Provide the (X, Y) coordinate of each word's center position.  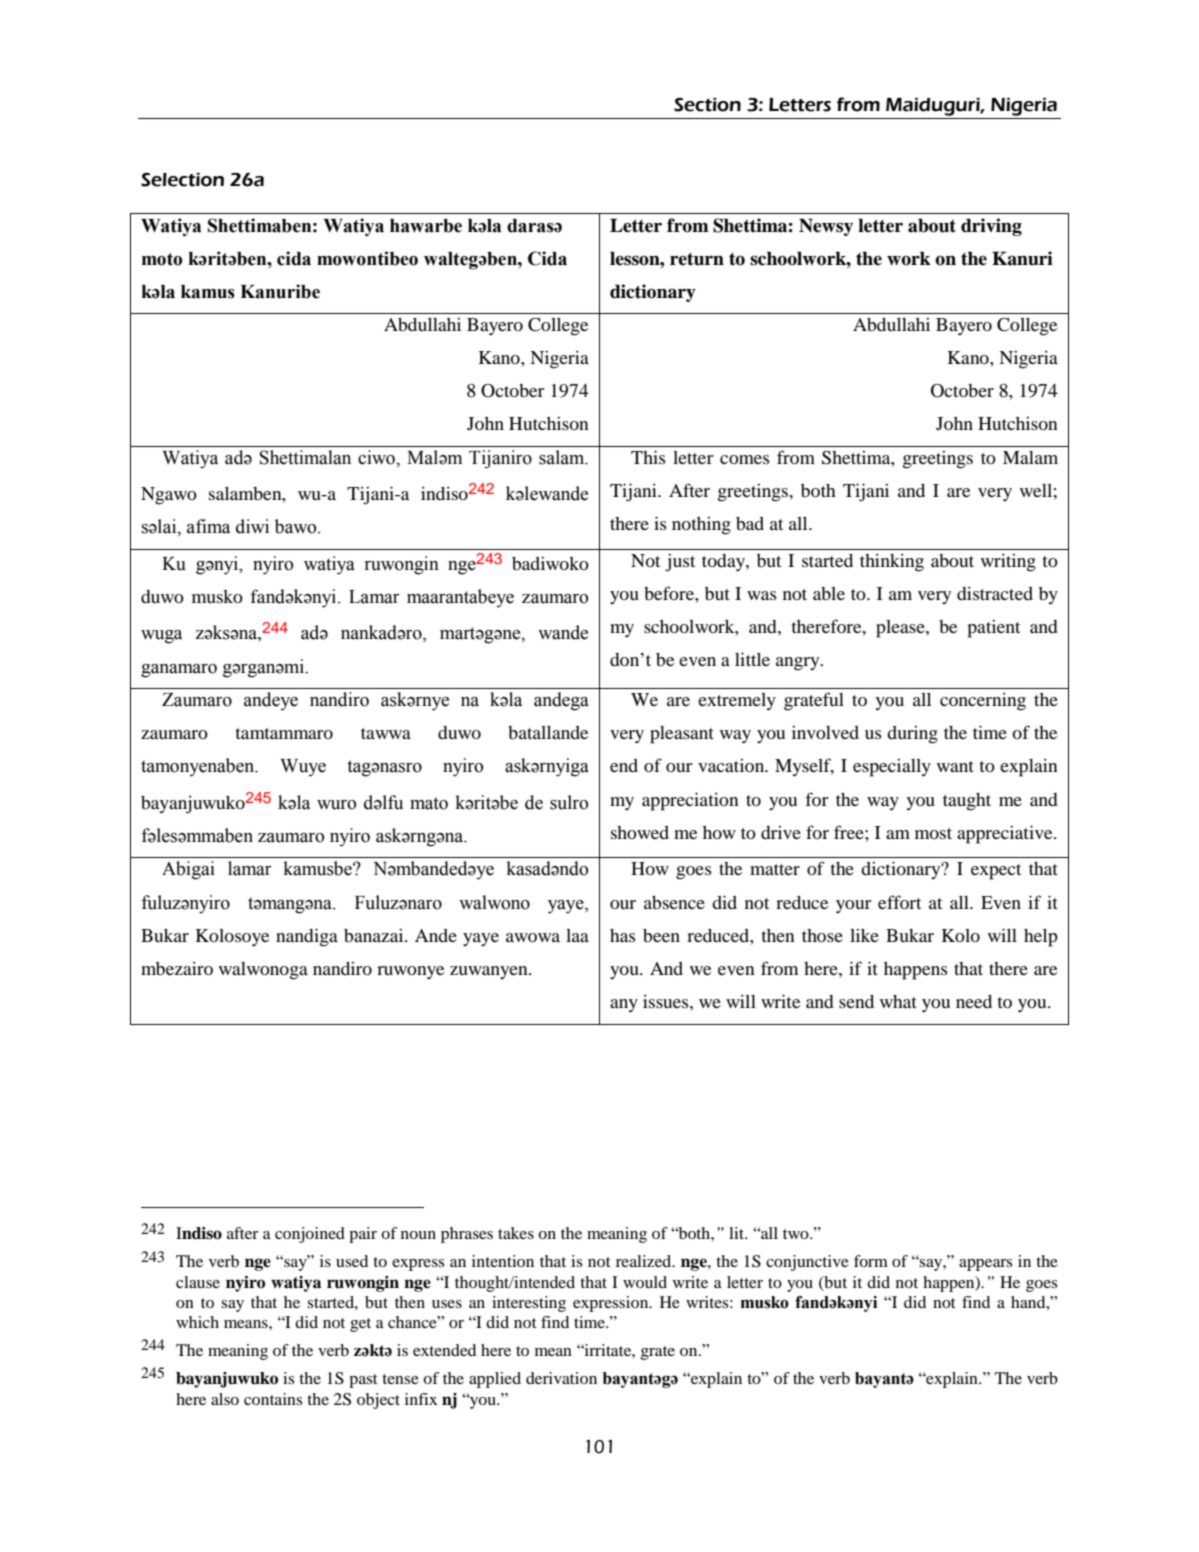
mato (429, 803)
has (623, 935)
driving (991, 227)
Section (707, 105)
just (680, 563)
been (661, 935)
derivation (561, 1378)
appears (986, 1265)
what (898, 1001)
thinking (892, 563)
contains (273, 1399)
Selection (182, 180)
